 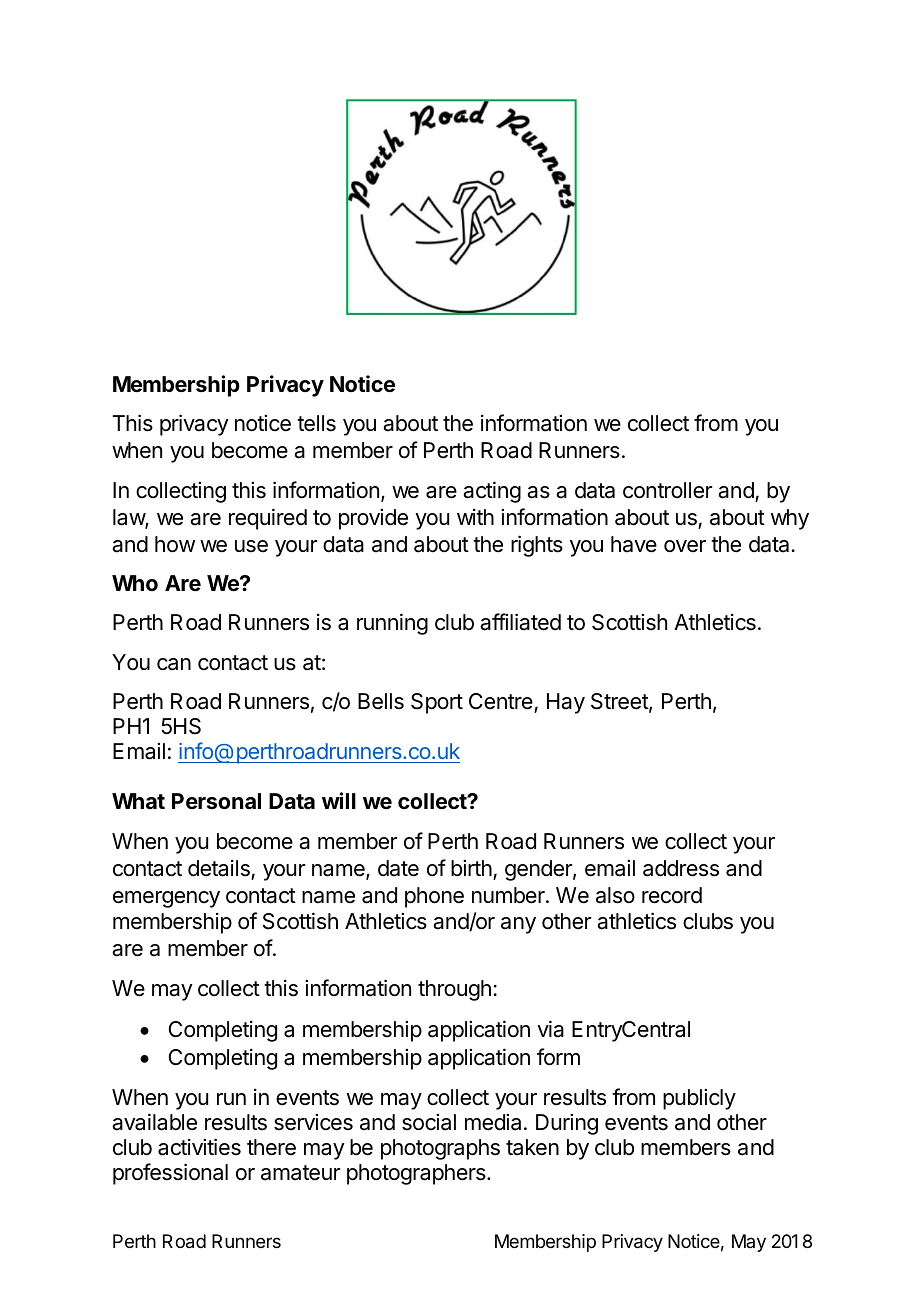 I want to click on Hay, so click(x=566, y=703).
